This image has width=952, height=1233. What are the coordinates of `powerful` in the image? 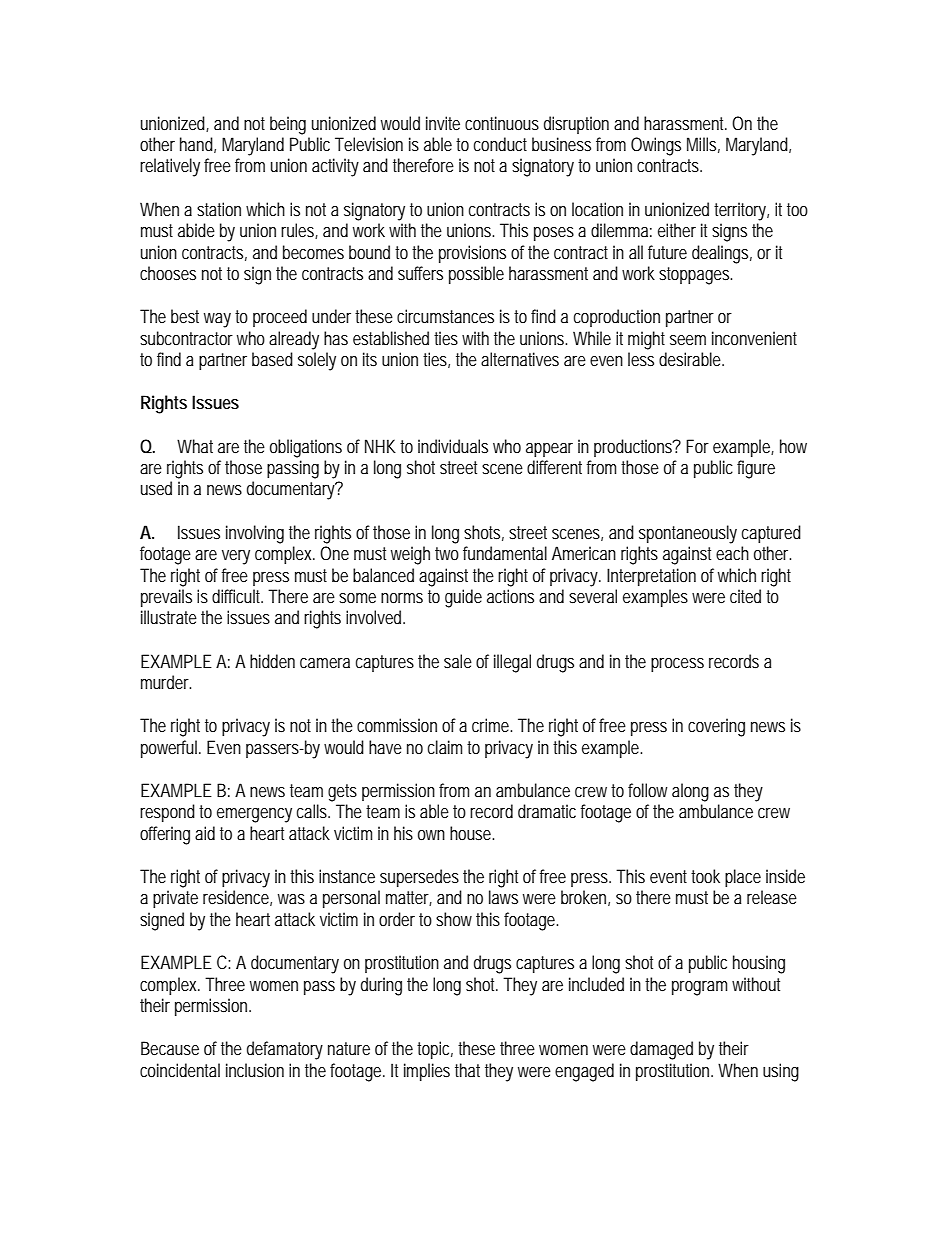 It's located at (170, 749).
